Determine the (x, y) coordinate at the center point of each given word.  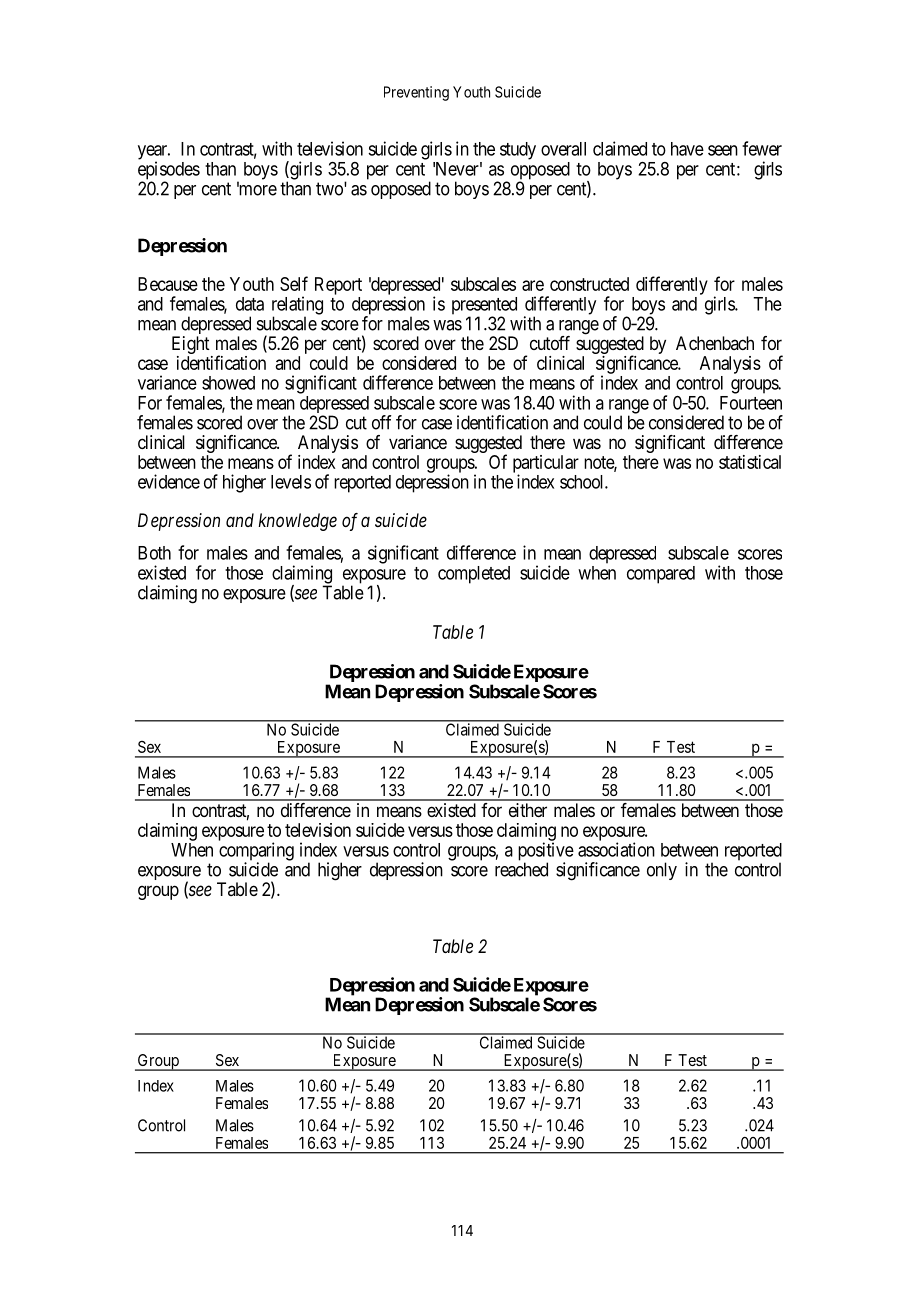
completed (474, 575)
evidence (169, 481)
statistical (750, 462)
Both (154, 553)
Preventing (416, 93)
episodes (169, 171)
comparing (256, 852)
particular (546, 465)
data (250, 304)
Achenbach (715, 343)
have (687, 149)
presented (484, 307)
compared (661, 575)
